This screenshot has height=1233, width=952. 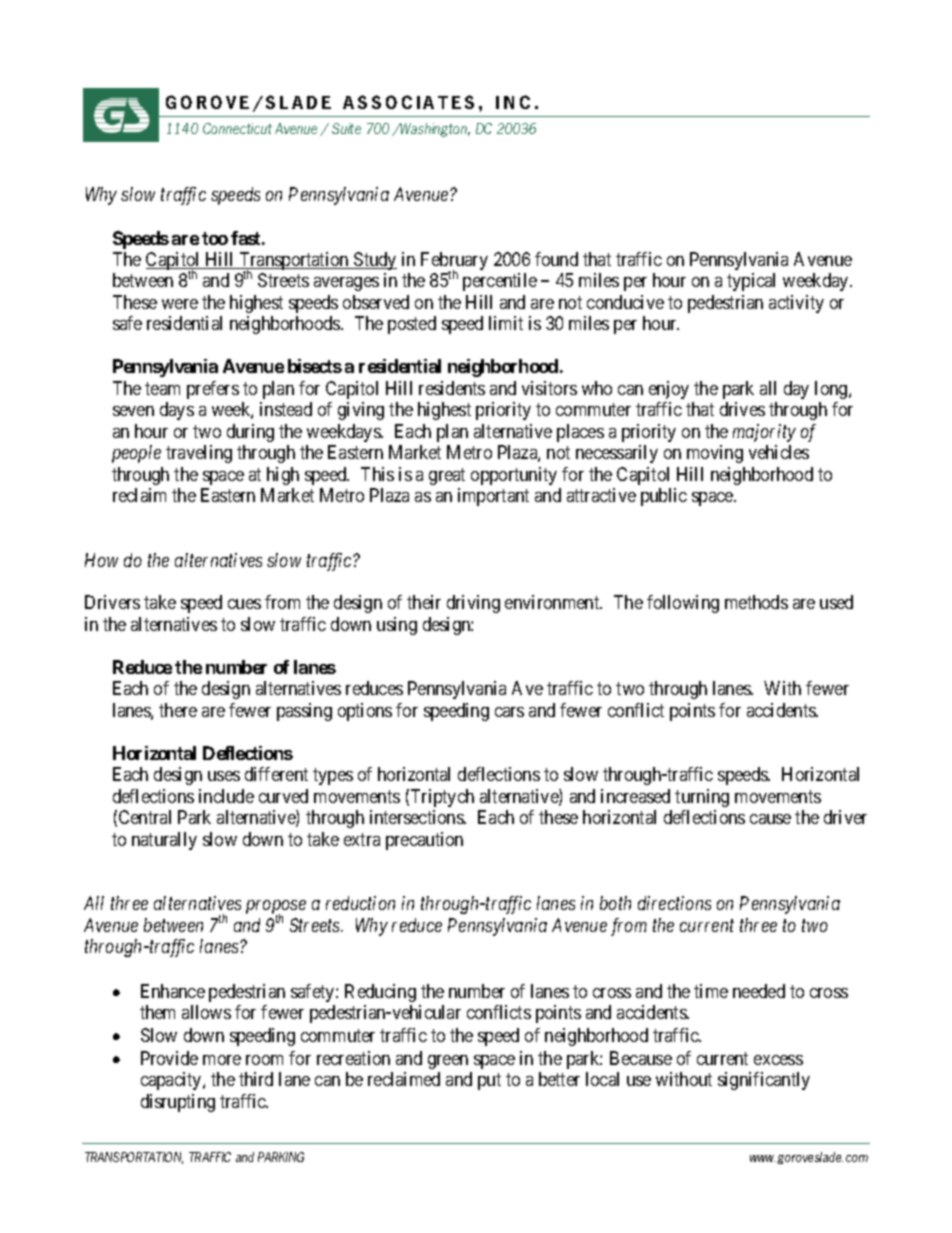 I want to click on Connecticut, so click(x=237, y=128).
